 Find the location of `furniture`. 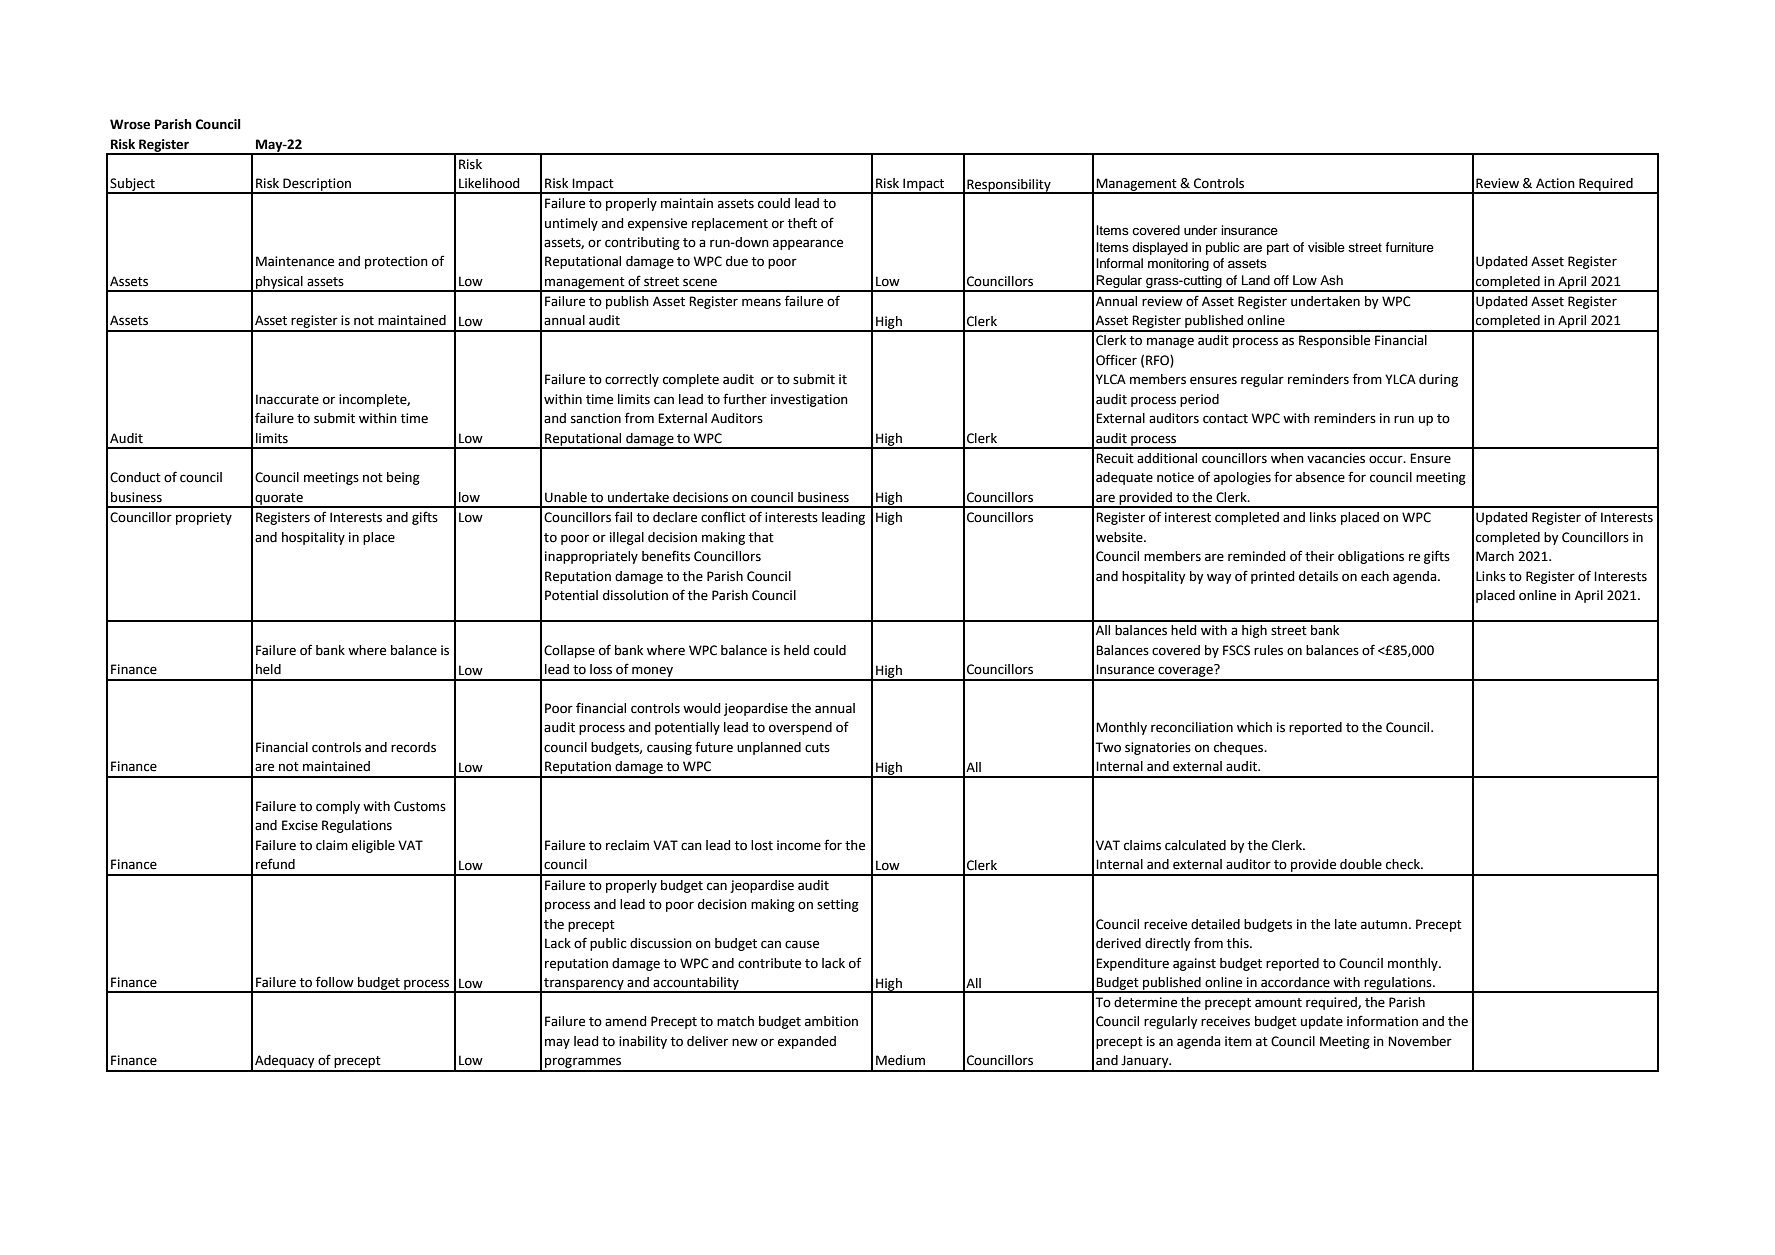

furniture is located at coordinates (1409, 247).
